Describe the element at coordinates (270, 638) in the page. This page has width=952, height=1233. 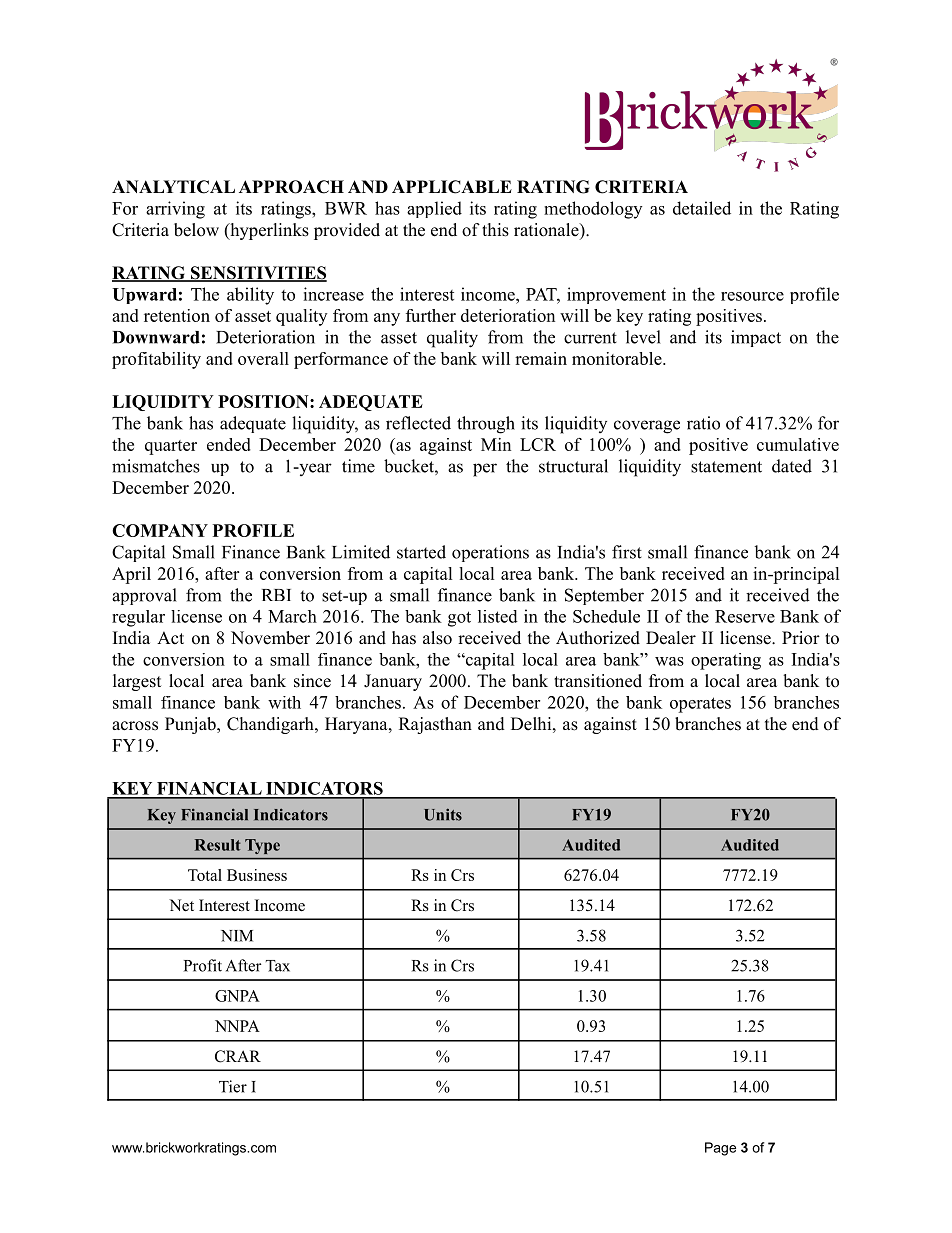
I see `November` at that location.
